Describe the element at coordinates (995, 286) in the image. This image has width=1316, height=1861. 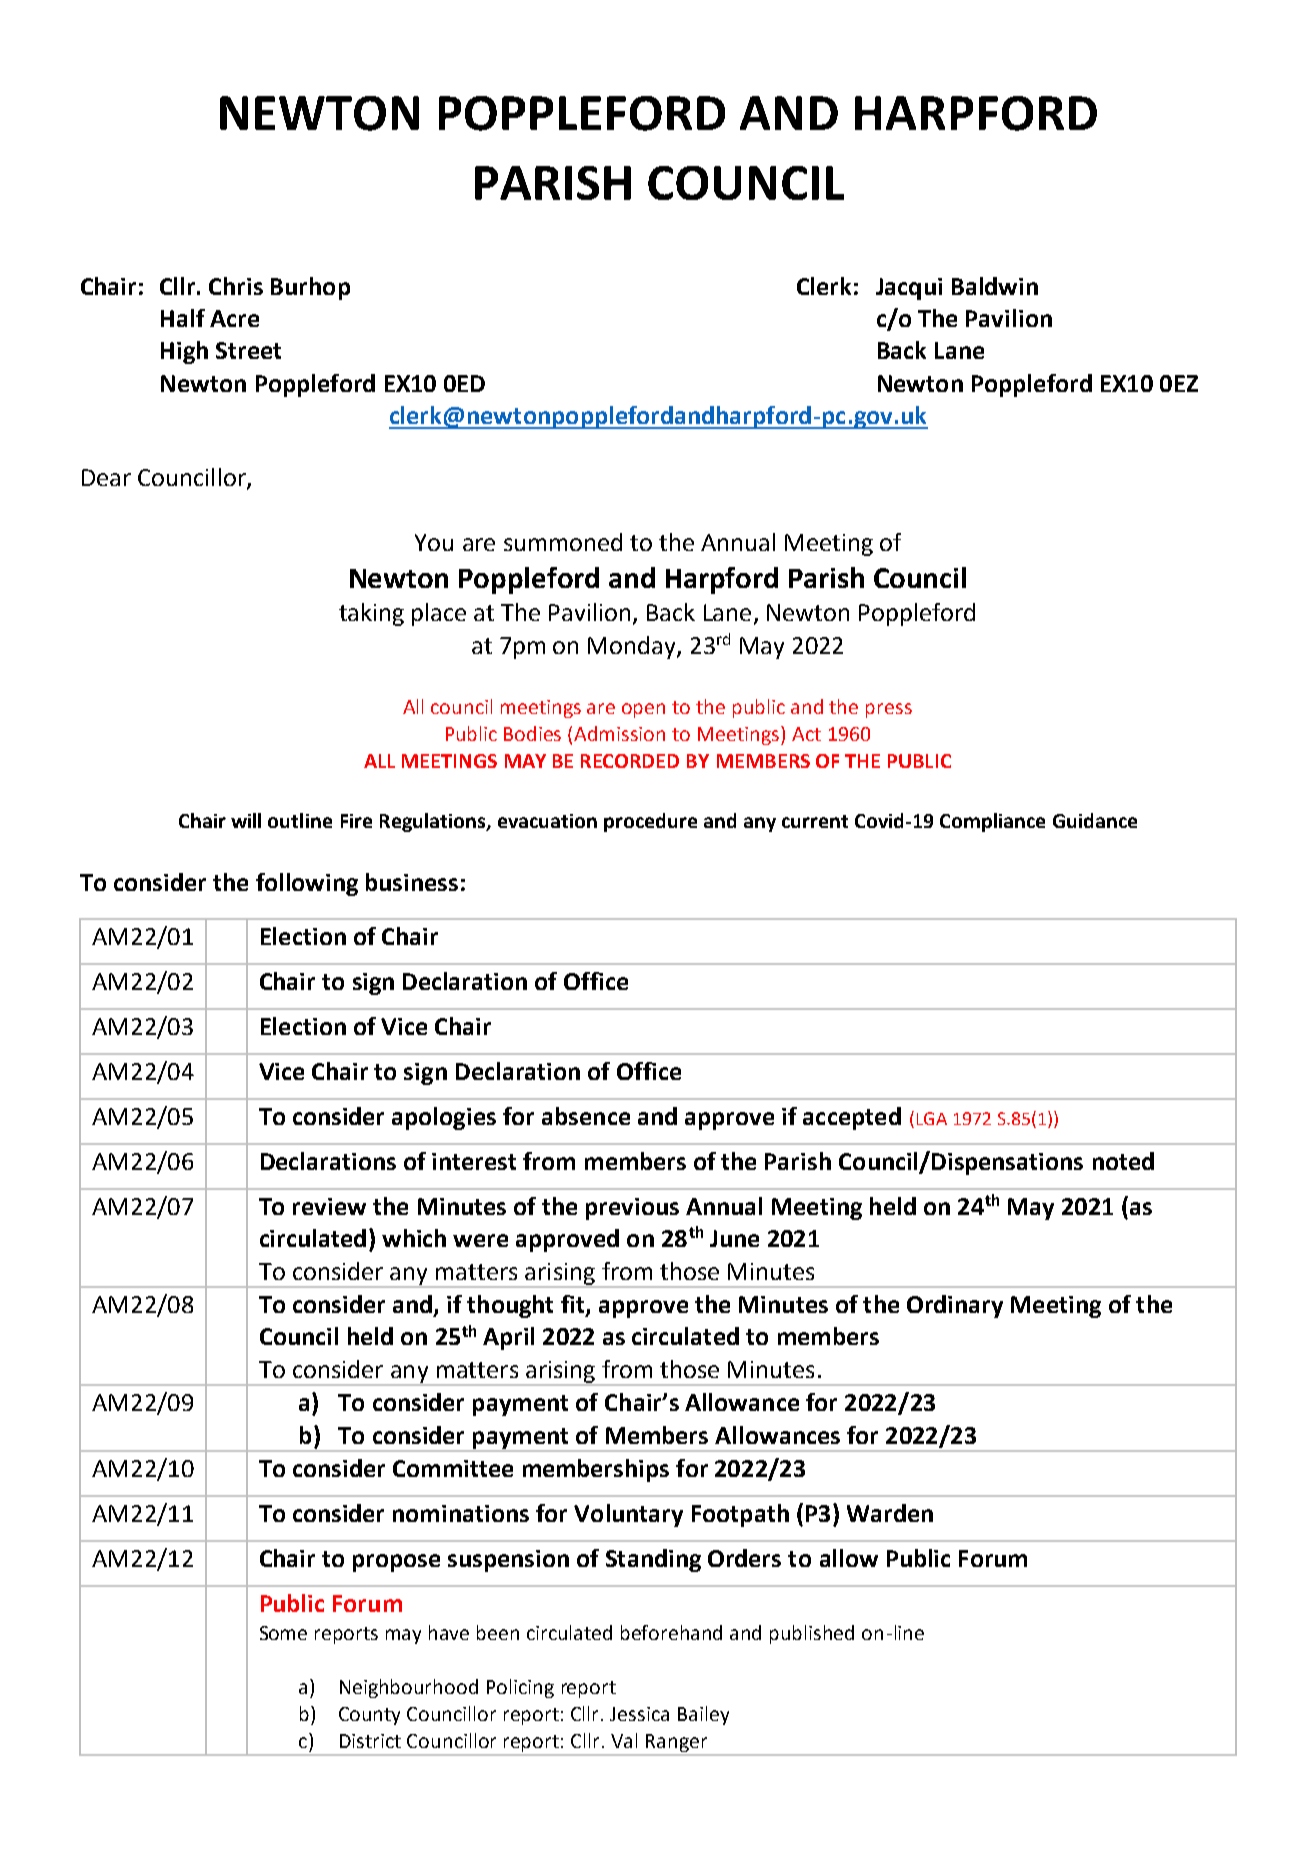
I see `Baldwin` at that location.
